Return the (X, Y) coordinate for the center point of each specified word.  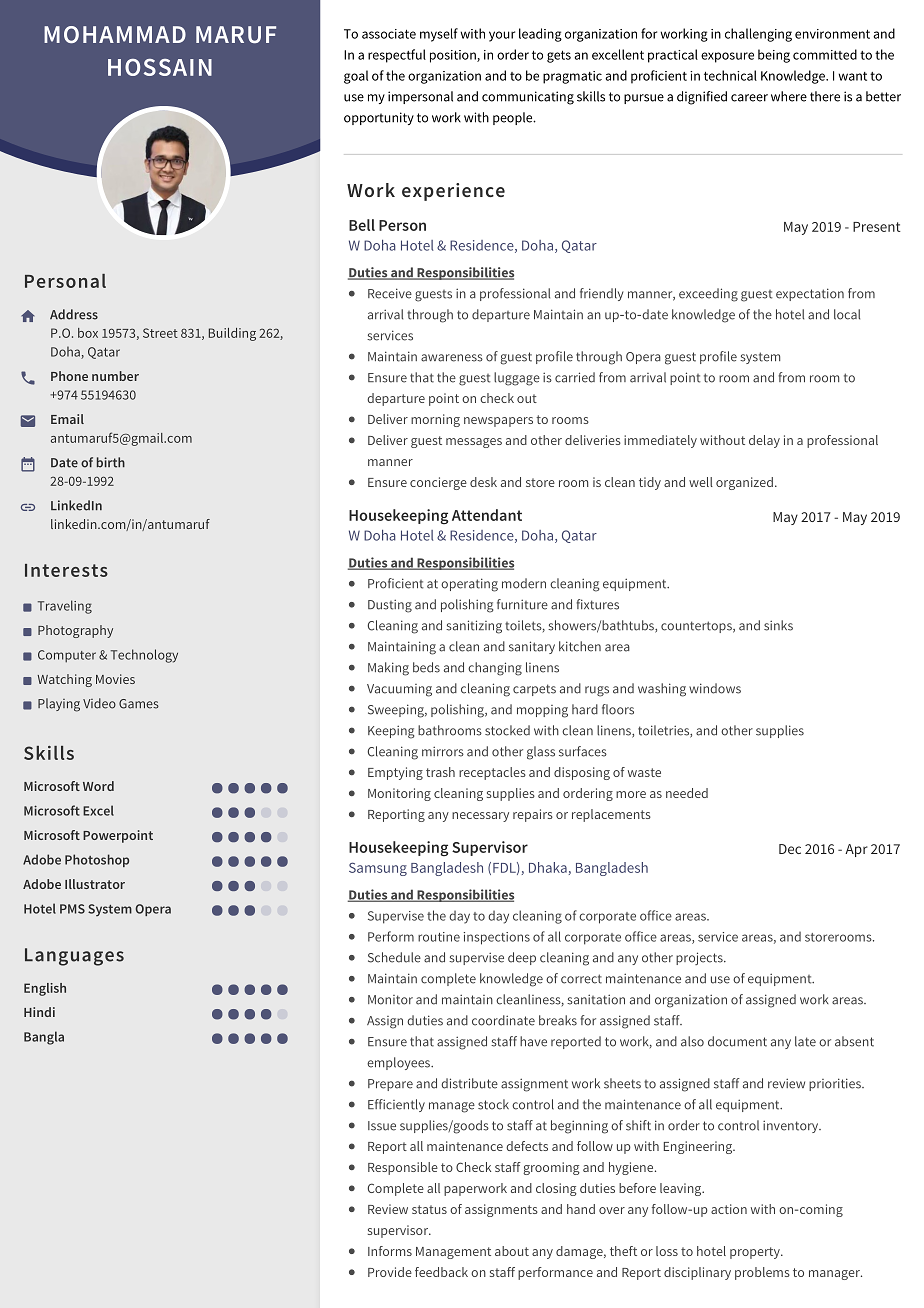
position (454, 56)
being (774, 56)
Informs (390, 1251)
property (756, 1253)
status (429, 1209)
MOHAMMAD (115, 34)
